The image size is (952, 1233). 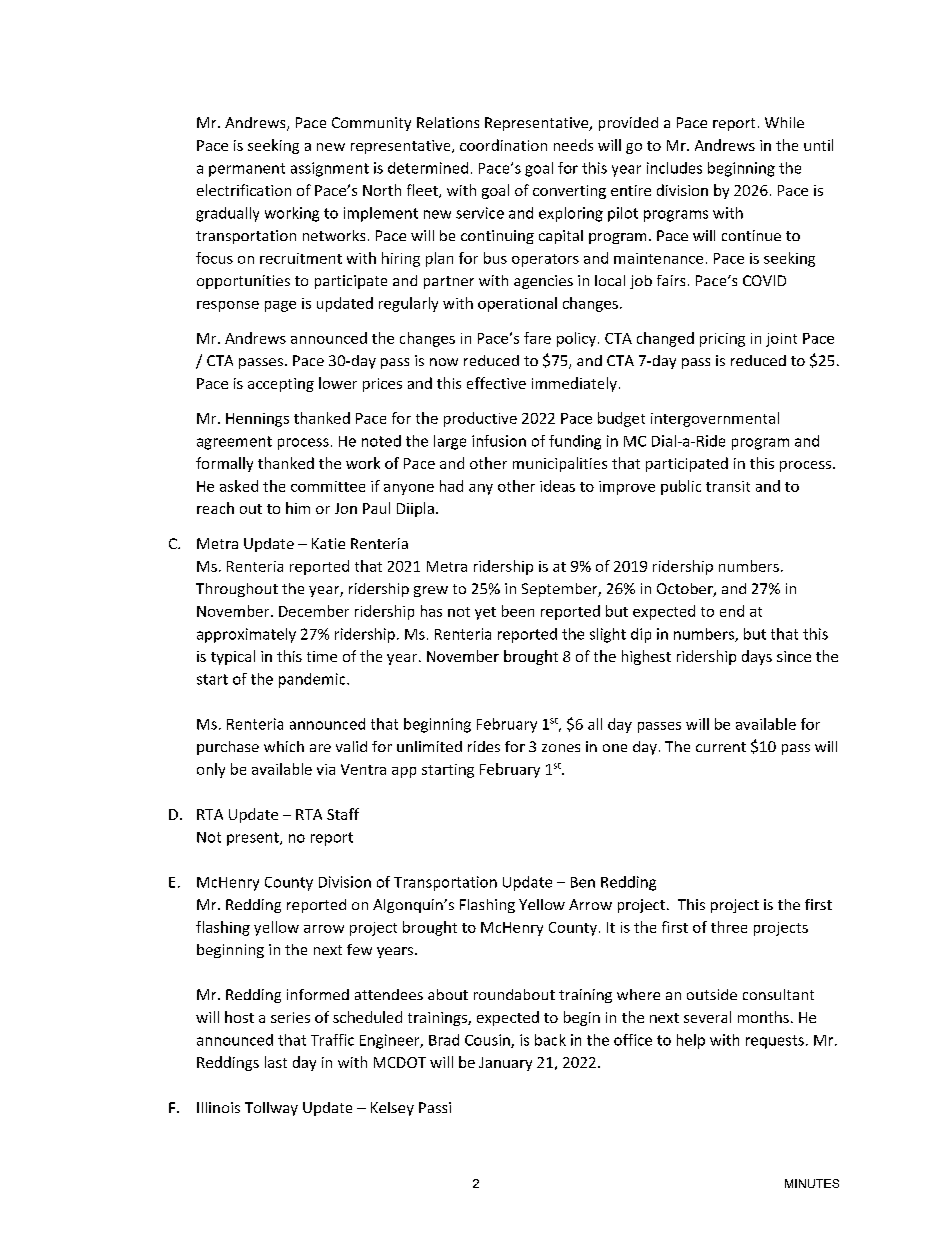 What do you see at coordinates (247, 170) in the screenshot?
I see `permanent` at bounding box center [247, 170].
